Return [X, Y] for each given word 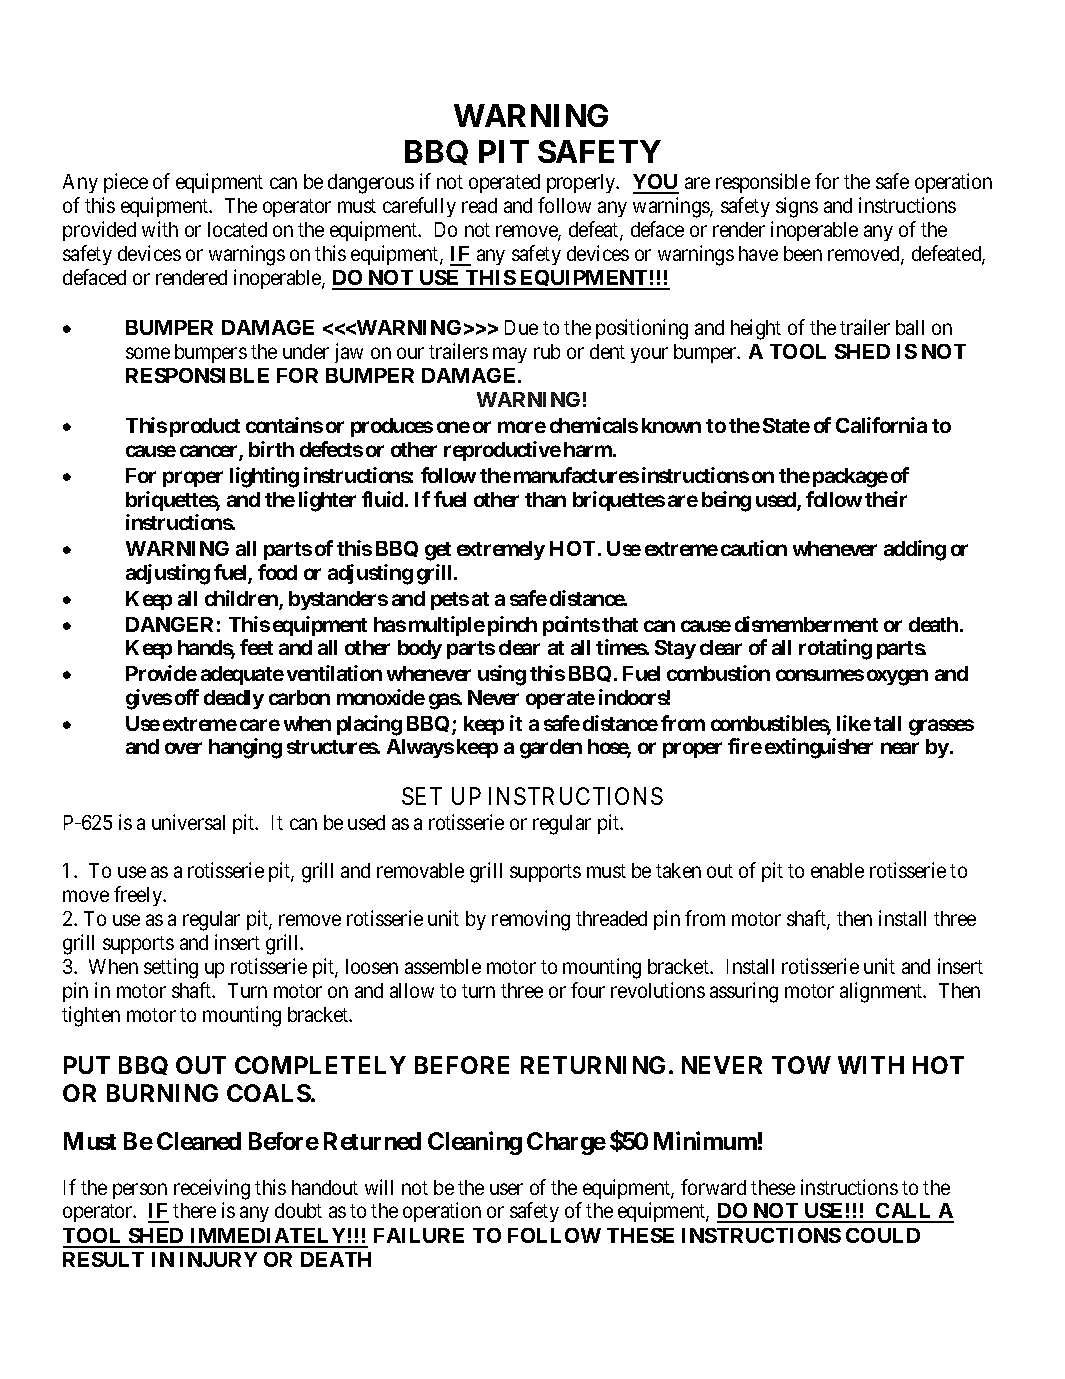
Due [521, 327]
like [854, 723]
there [194, 1210]
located [237, 229]
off [187, 697]
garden [551, 749]
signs [797, 207]
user [506, 1189]
